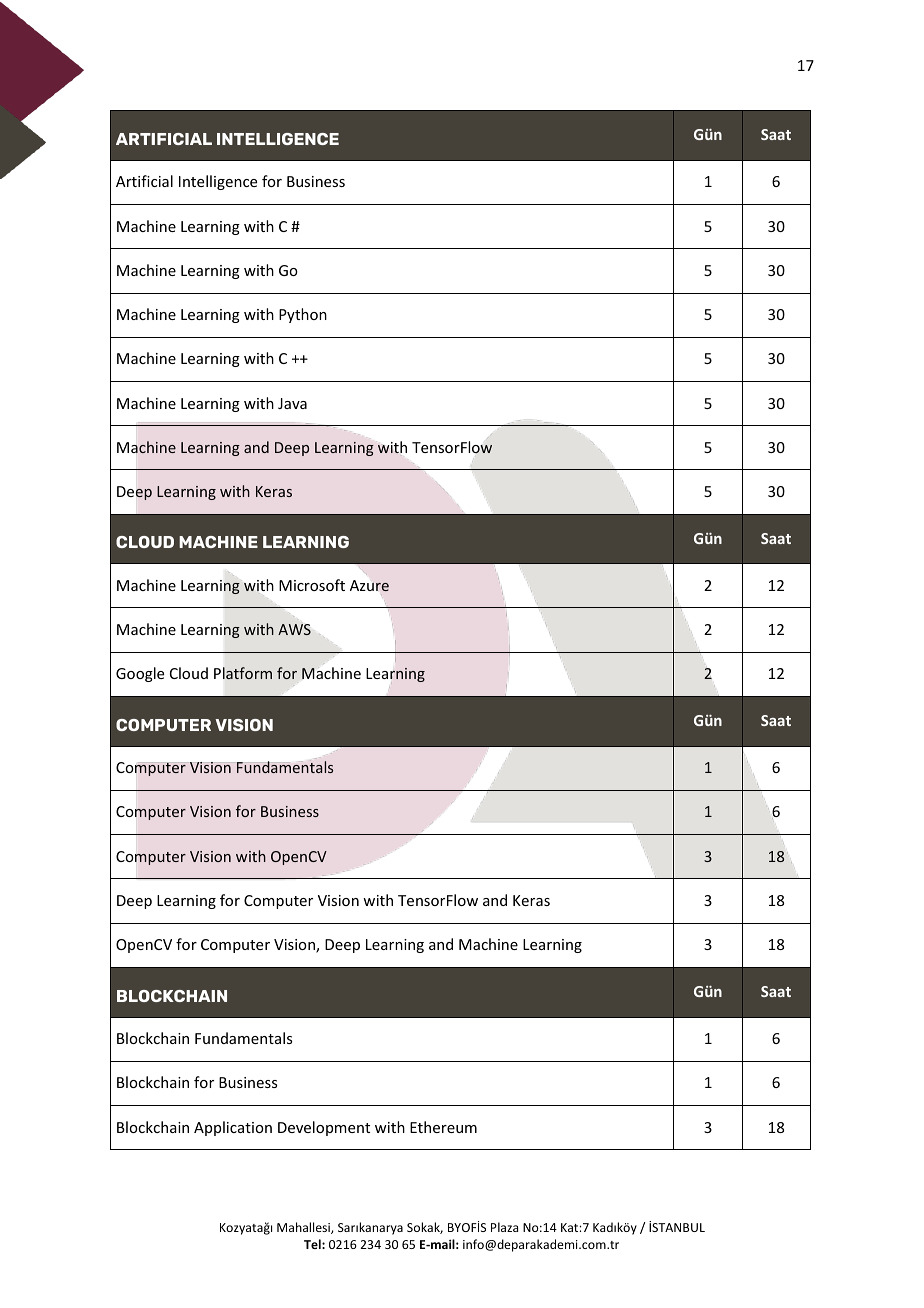 The image size is (924, 1308). Describe the element at coordinates (312, 585) in the screenshot. I see `Microsoft` at that location.
